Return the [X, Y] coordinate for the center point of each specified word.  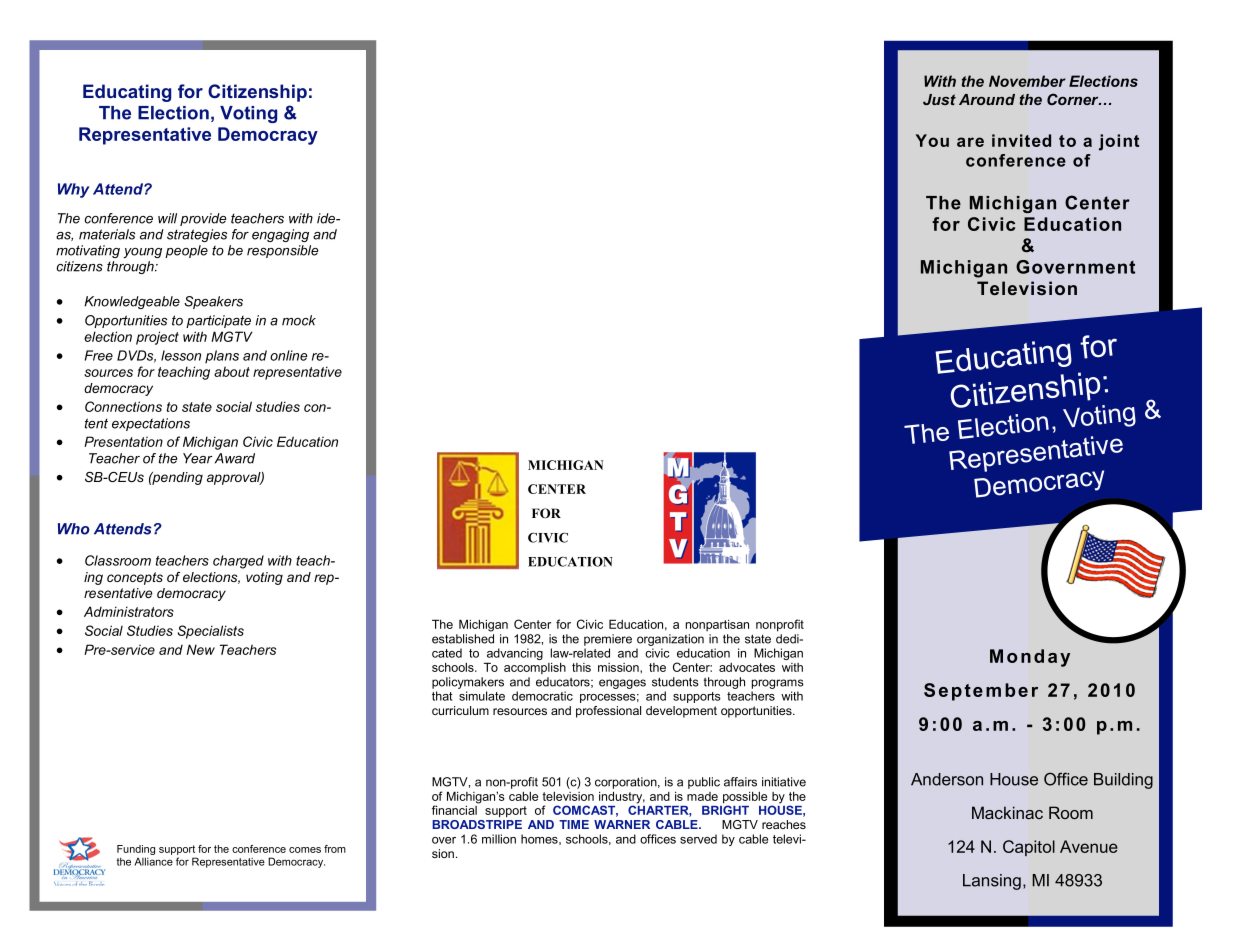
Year [197, 458]
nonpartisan [717, 625]
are [970, 142]
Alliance [153, 861]
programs [778, 684]
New [201, 649]
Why [74, 190]
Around [987, 99]
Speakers [213, 302]
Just [939, 99]
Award [235, 458]
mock [299, 320]
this [581, 667]
